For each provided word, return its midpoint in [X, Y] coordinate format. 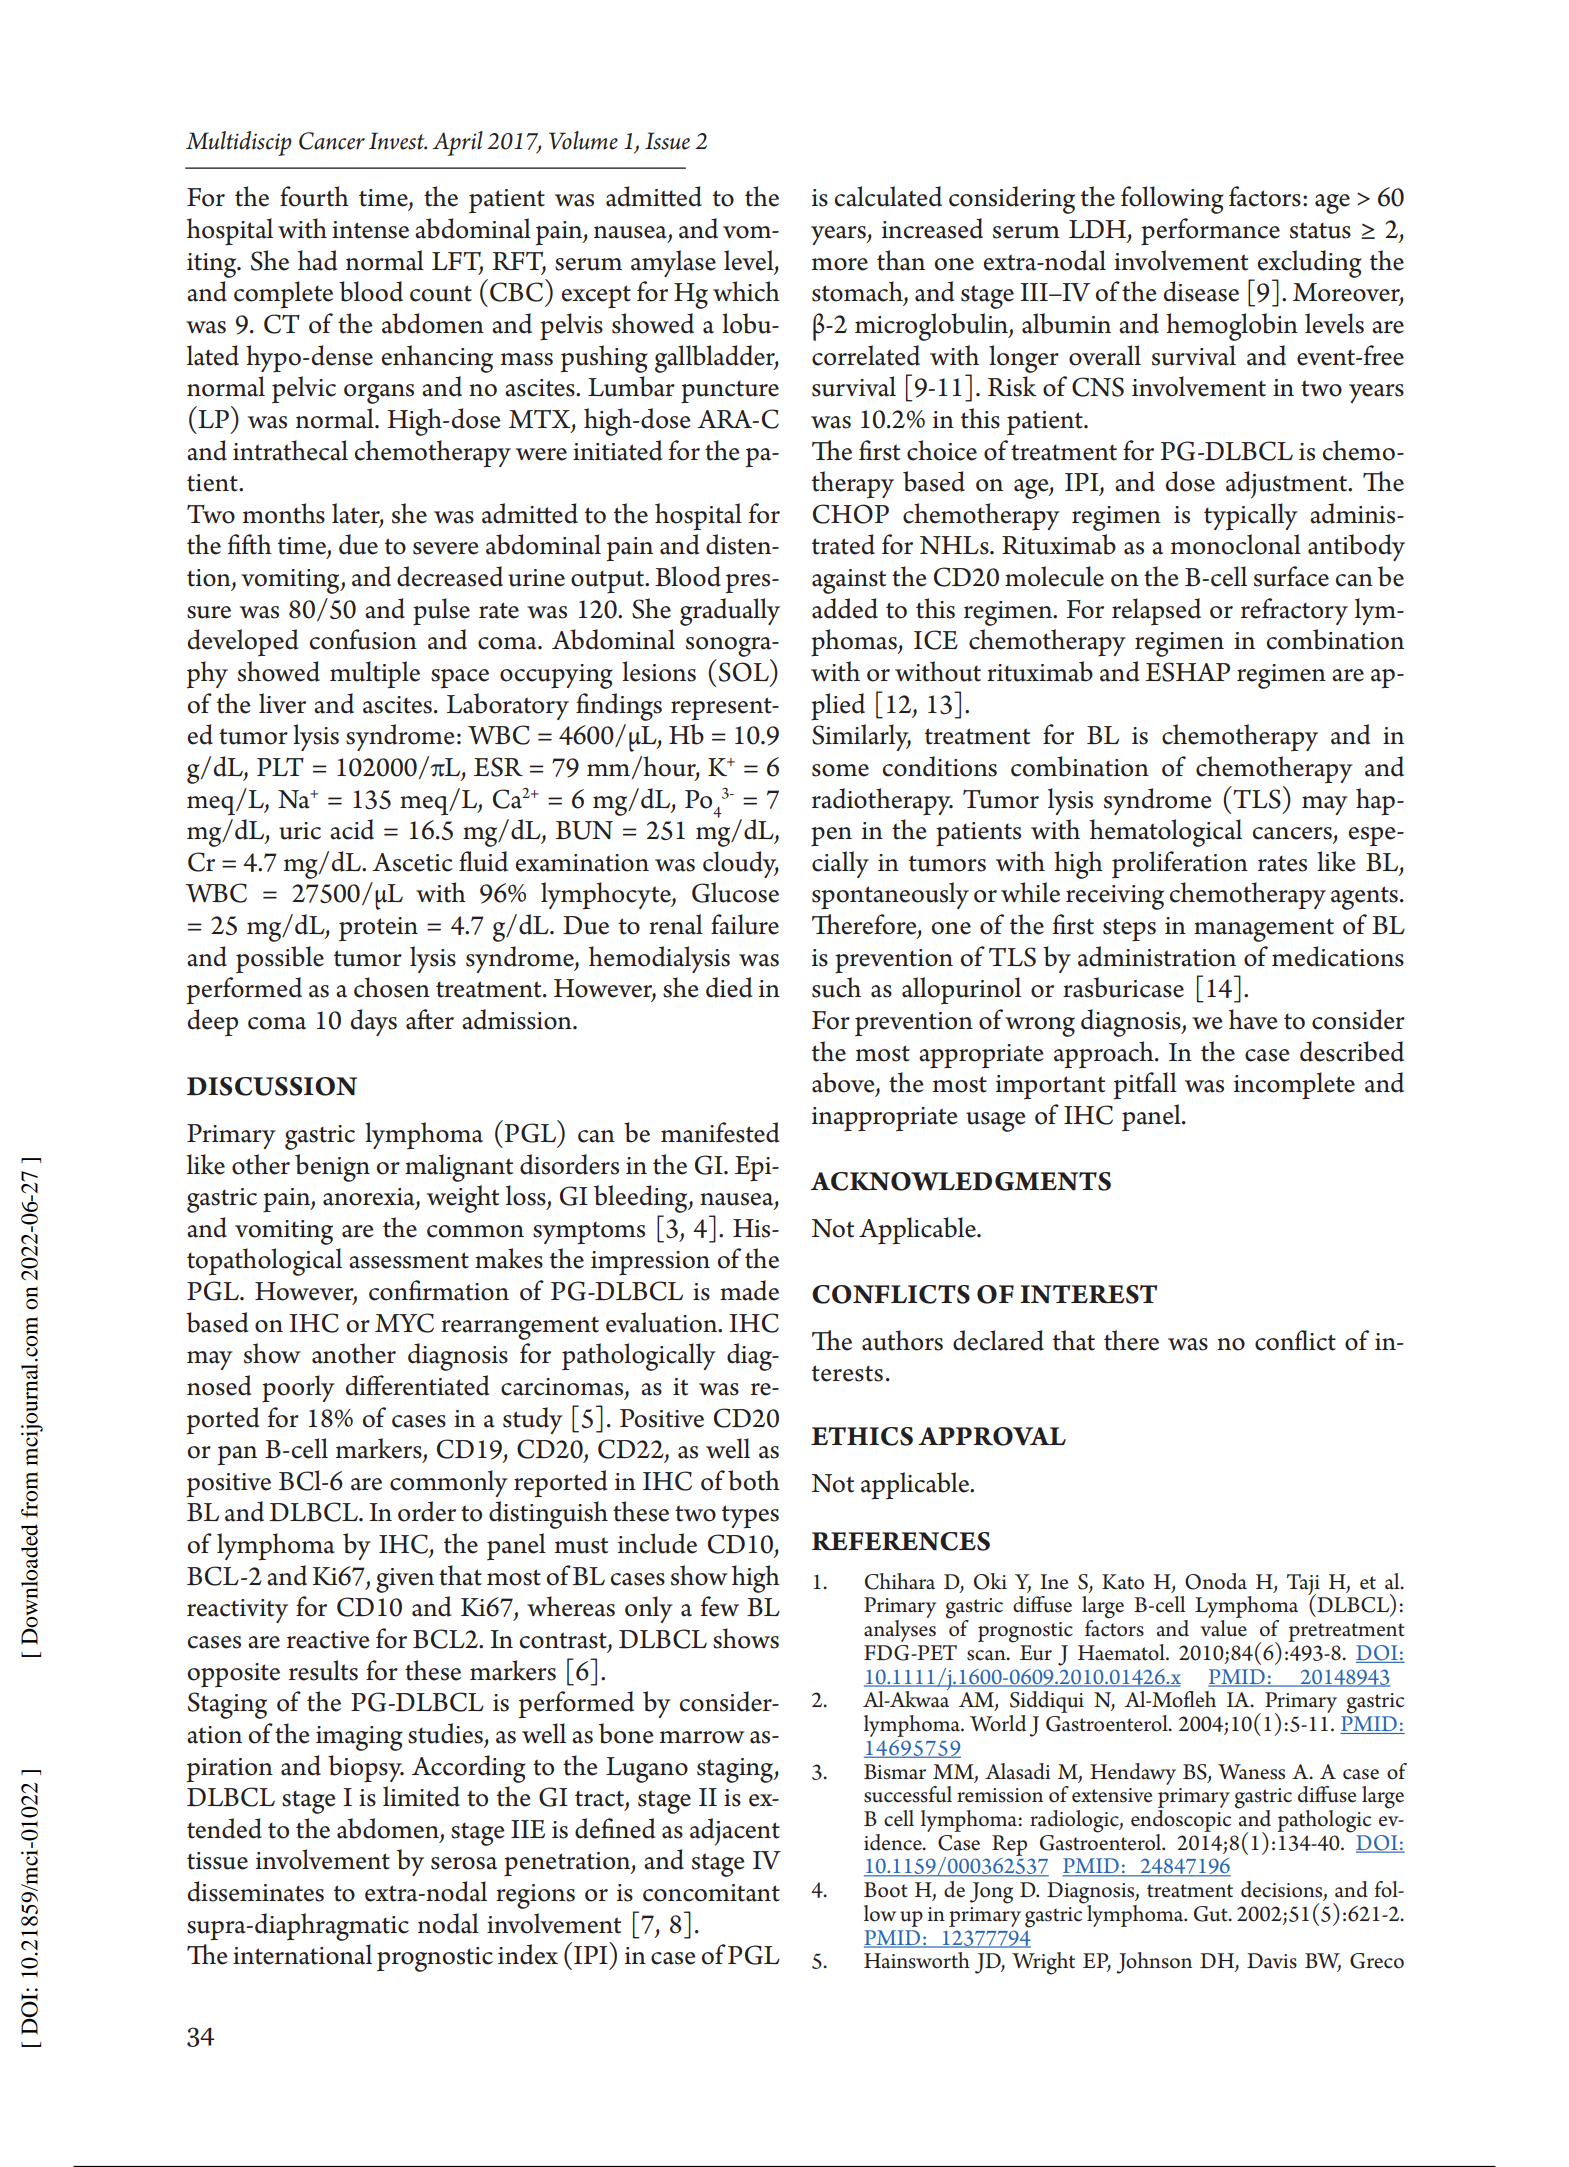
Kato [1123, 1582]
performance [1210, 231]
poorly [298, 1388]
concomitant [711, 1893]
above [844, 1083]
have [1253, 1019]
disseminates [256, 1891]
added [845, 608]
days [374, 1022]
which [746, 291]
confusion [363, 639]
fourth [314, 196]
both [754, 1480]
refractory [1294, 611]
